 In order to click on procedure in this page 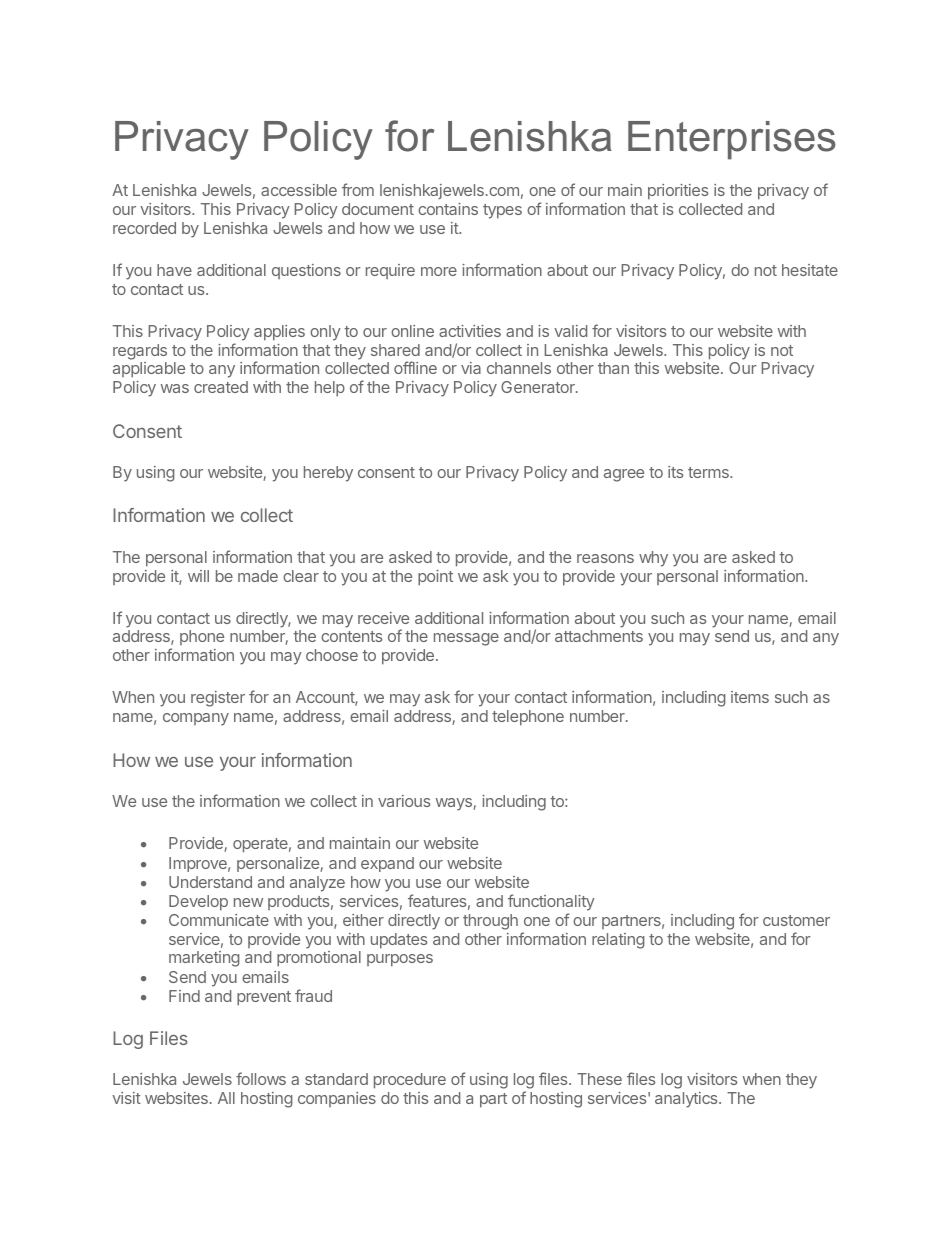, I will do `click(410, 1081)`.
